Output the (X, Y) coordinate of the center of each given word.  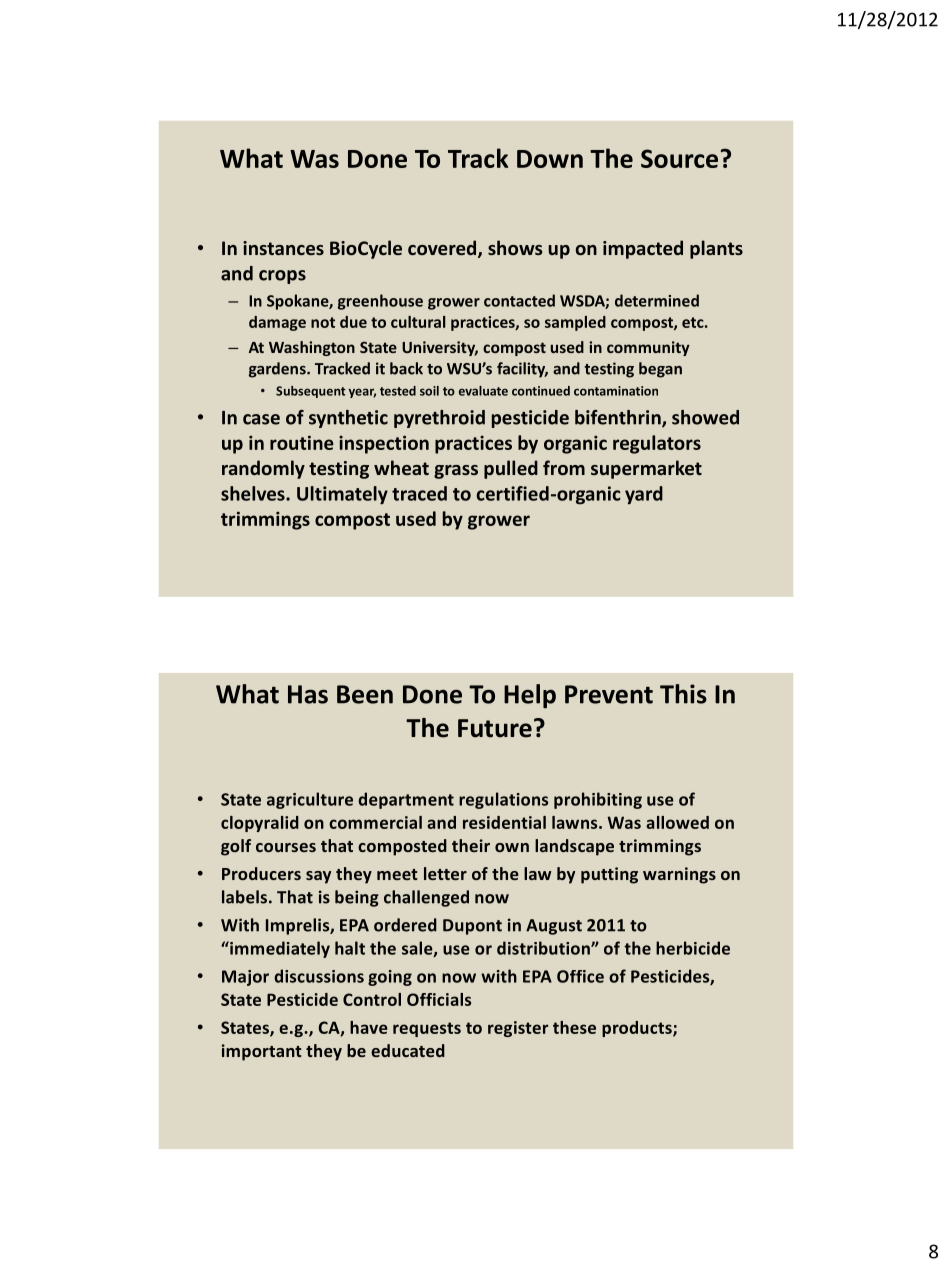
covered (443, 249)
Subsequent (311, 392)
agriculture (310, 800)
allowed (677, 822)
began (660, 370)
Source (679, 158)
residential (504, 822)
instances (283, 248)
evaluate (483, 391)
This (683, 694)
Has (308, 694)
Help (530, 696)
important (262, 1052)
